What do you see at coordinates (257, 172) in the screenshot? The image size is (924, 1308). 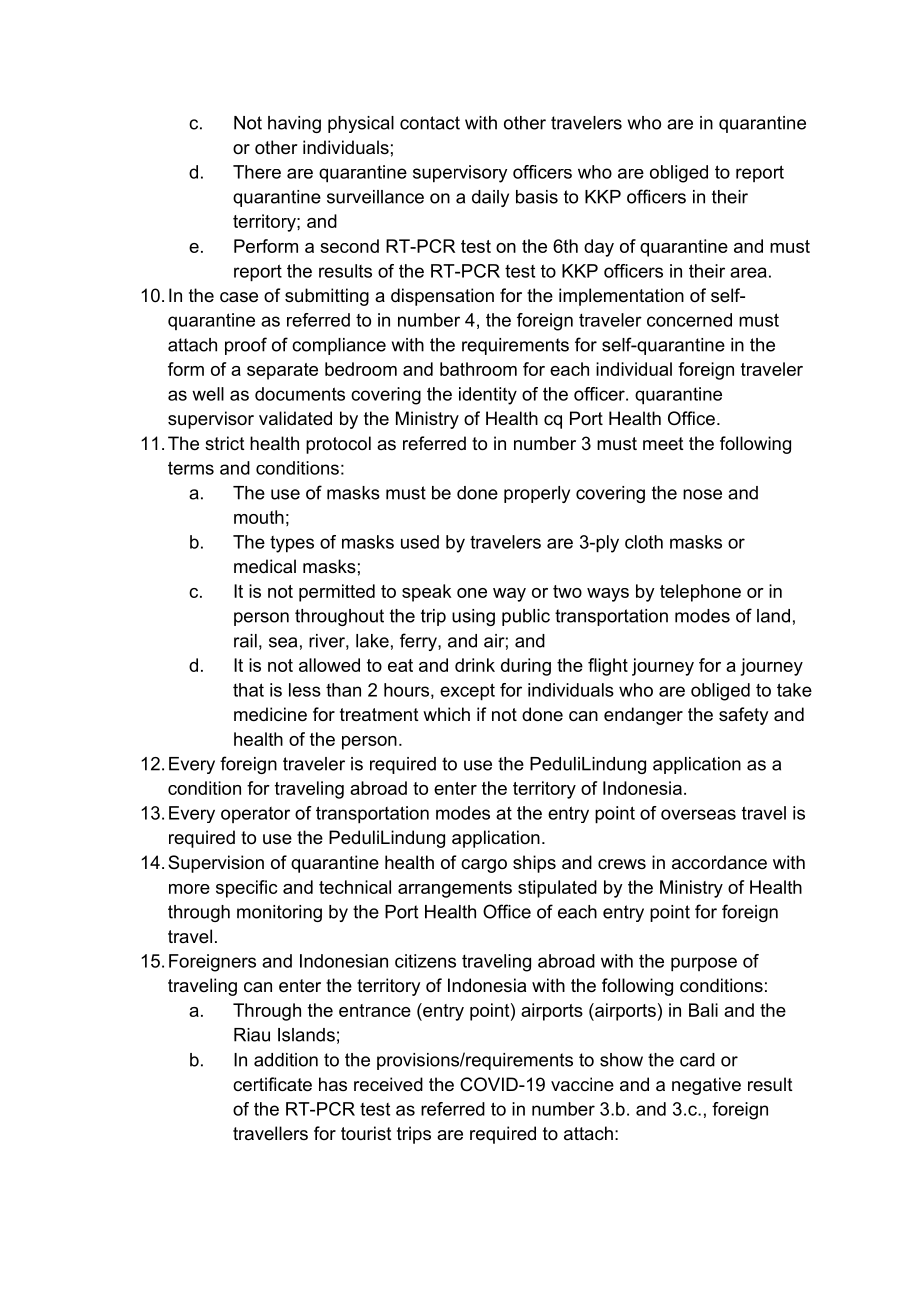 I see `There` at bounding box center [257, 172].
